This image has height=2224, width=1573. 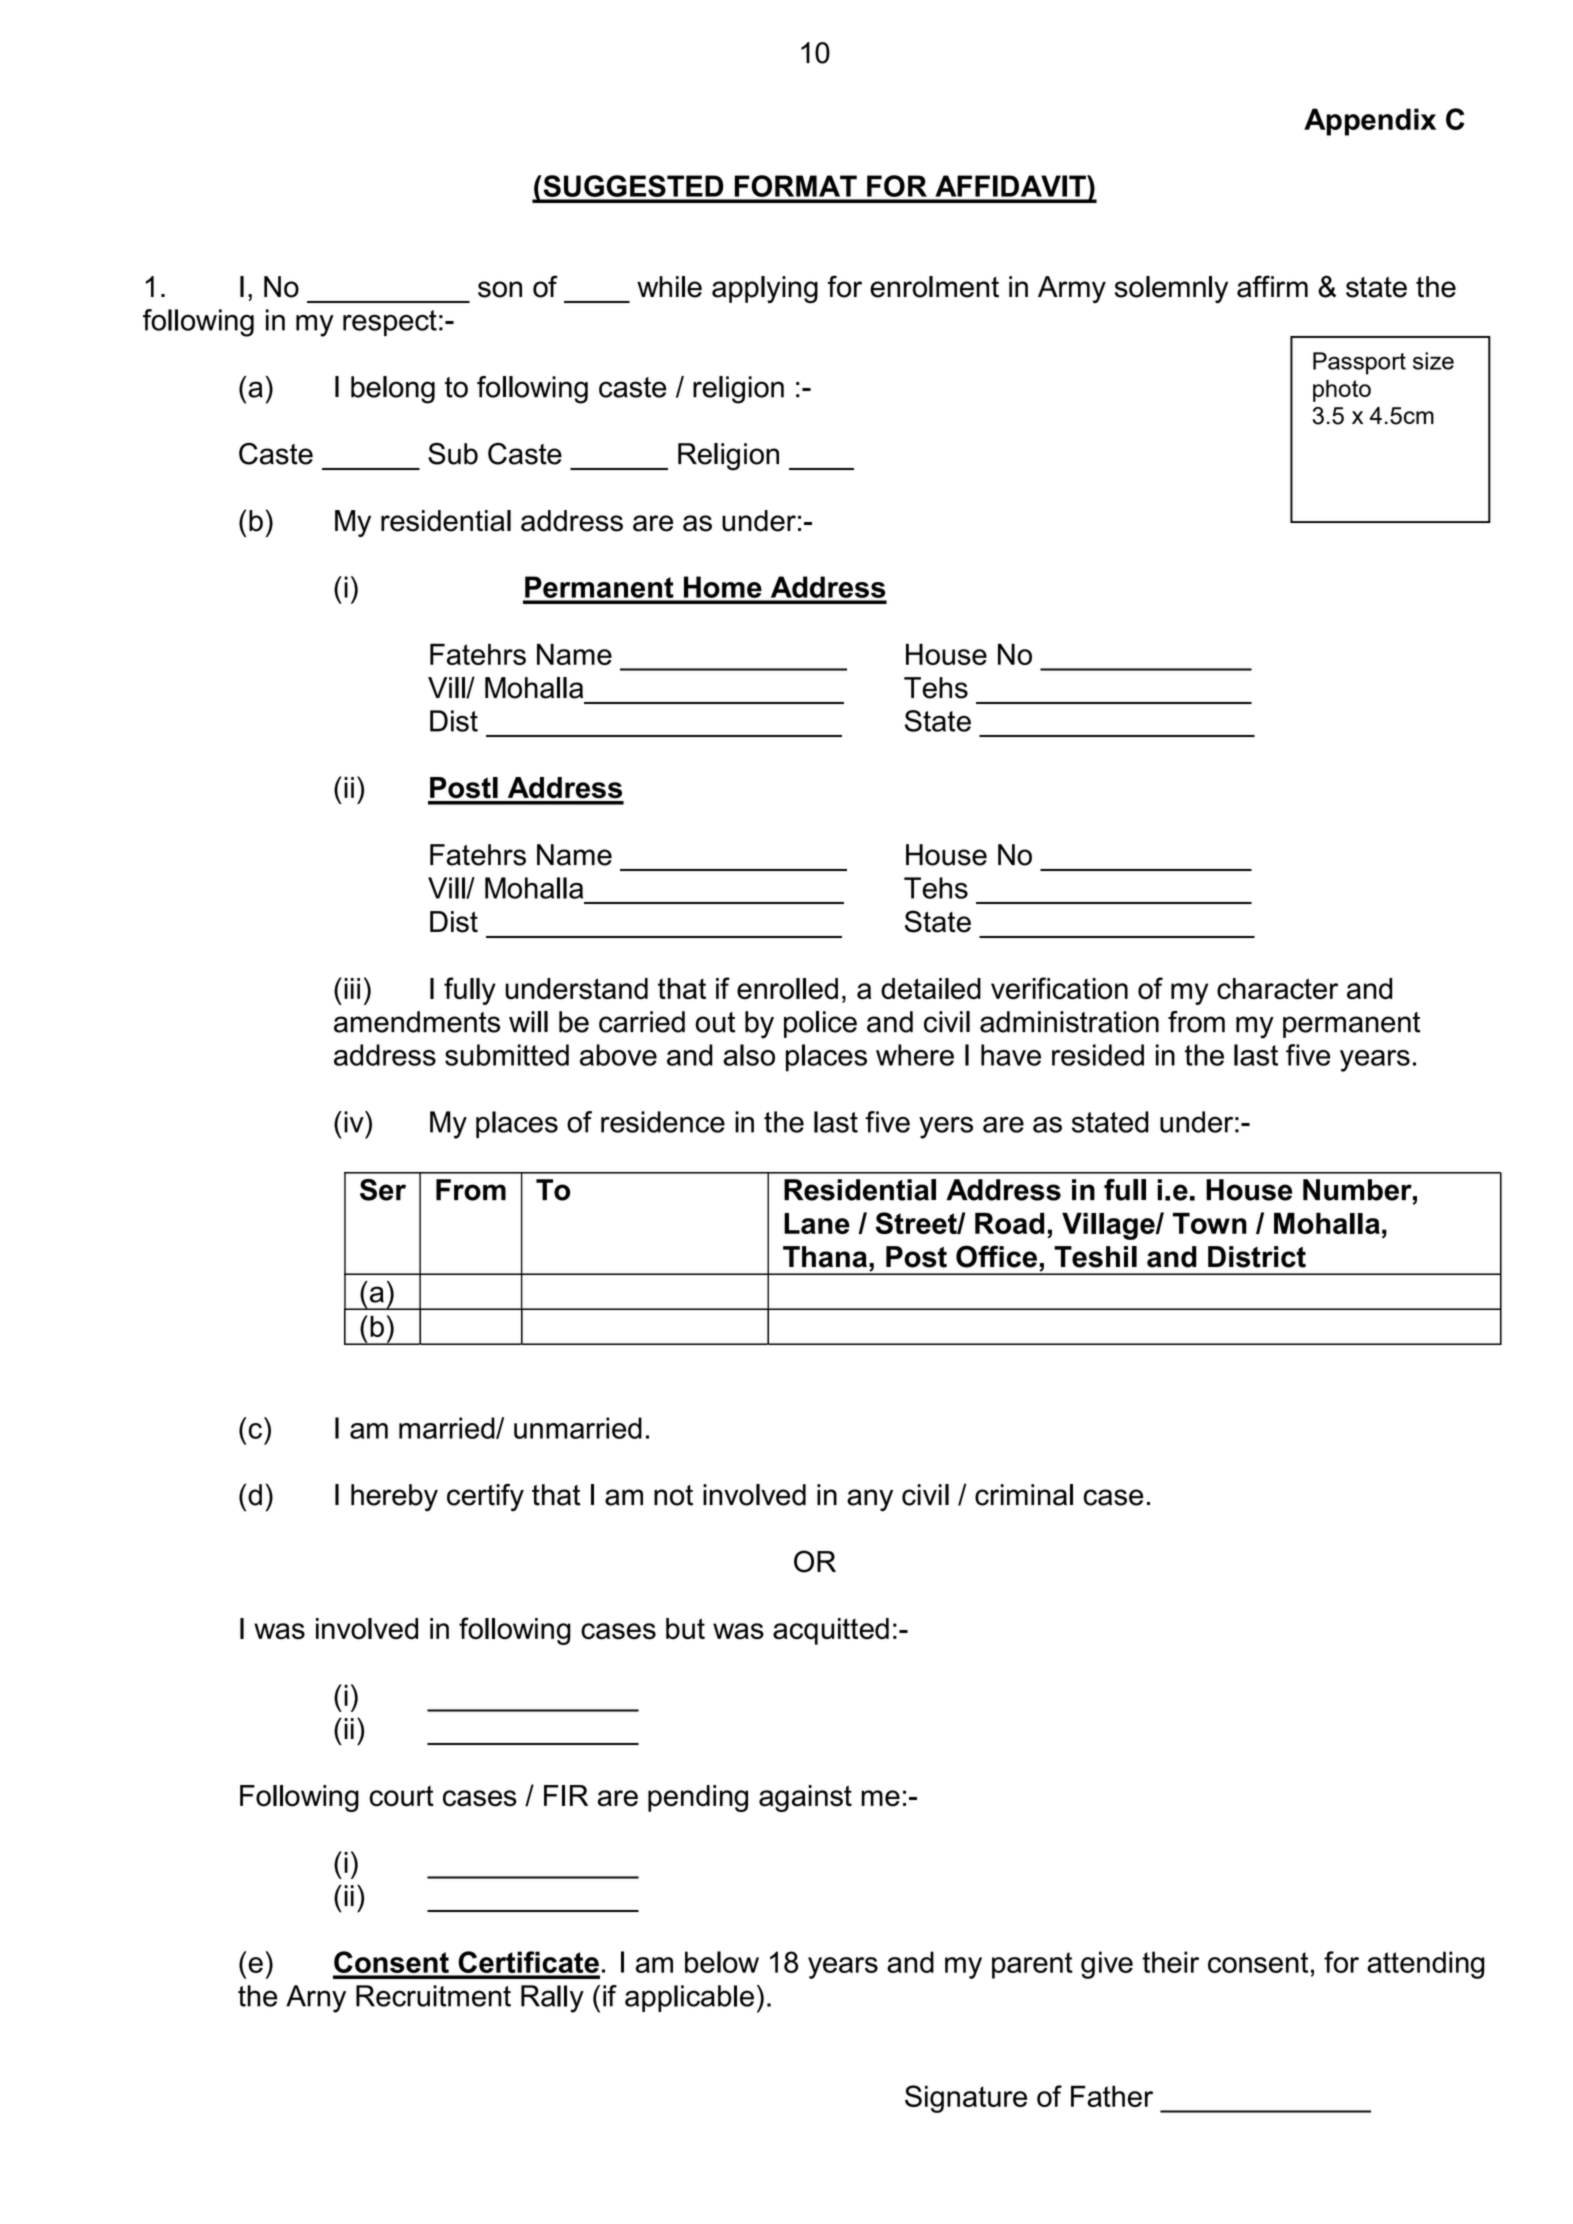 I want to click on character, so click(x=1277, y=989).
